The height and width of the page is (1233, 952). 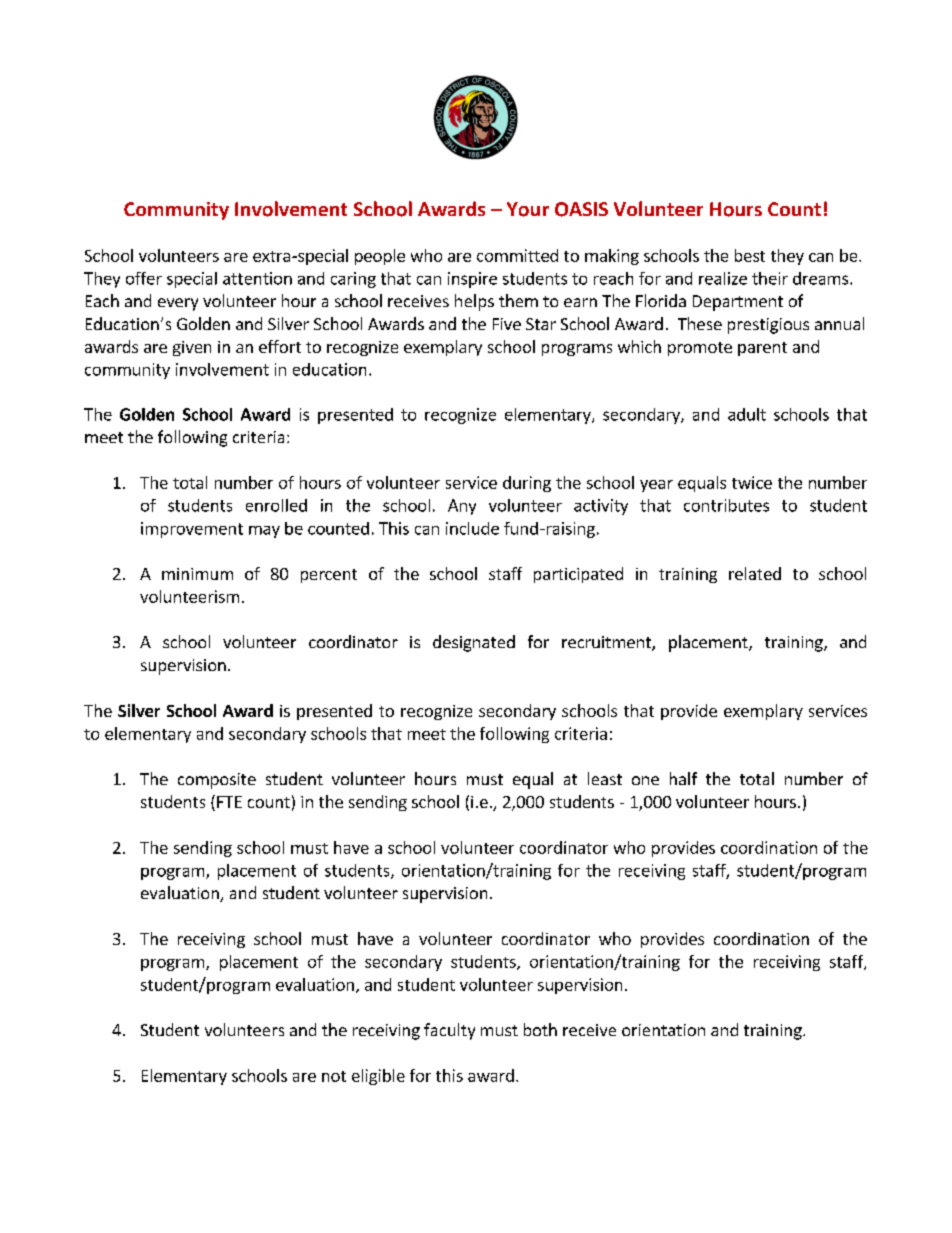 What do you see at coordinates (747, 414) in the page?
I see `adult` at bounding box center [747, 414].
